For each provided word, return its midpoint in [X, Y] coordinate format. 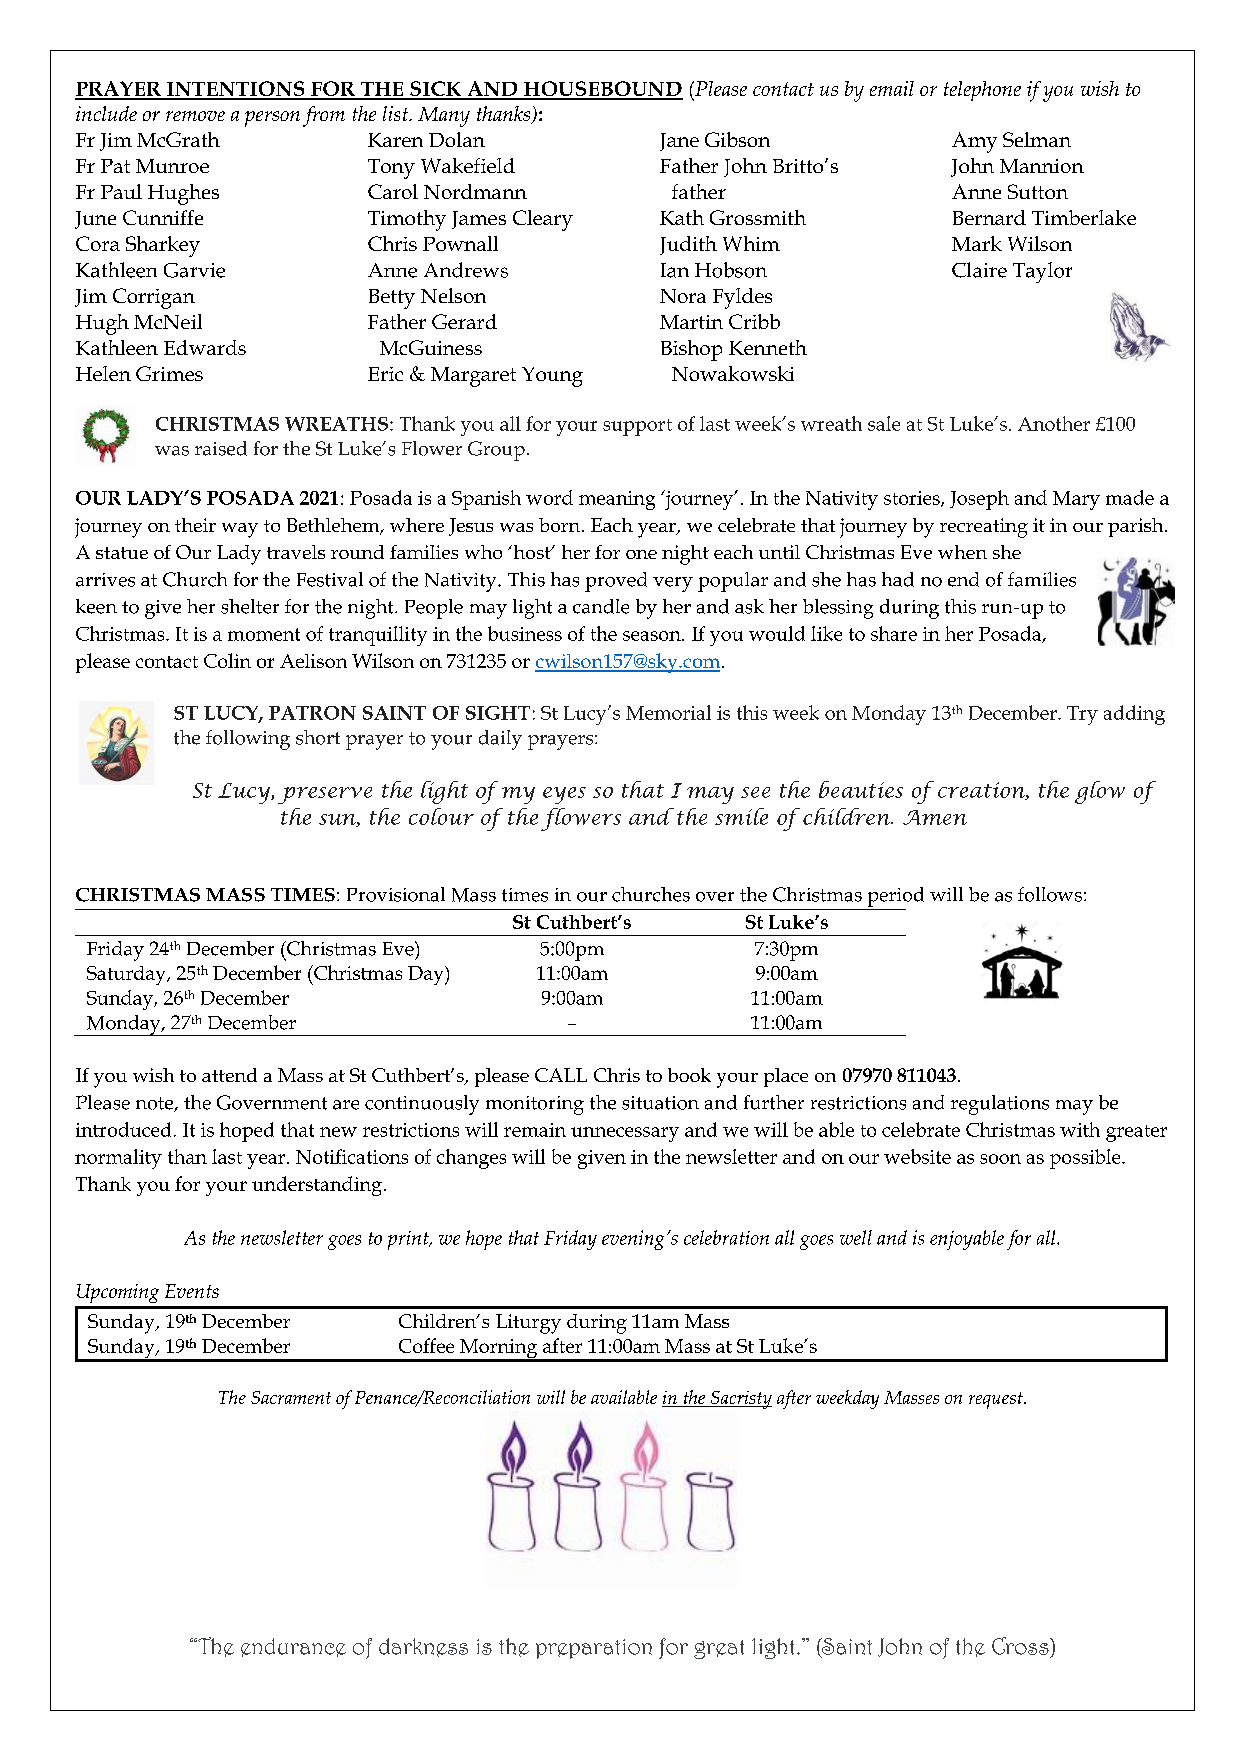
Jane [679, 142]
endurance [293, 1647]
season [653, 636]
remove [195, 116]
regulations [1000, 1105]
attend [229, 1075]
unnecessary [625, 1134]
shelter [250, 606]
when [962, 552]
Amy [974, 142]
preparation [594, 1649]
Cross [1021, 1646]
